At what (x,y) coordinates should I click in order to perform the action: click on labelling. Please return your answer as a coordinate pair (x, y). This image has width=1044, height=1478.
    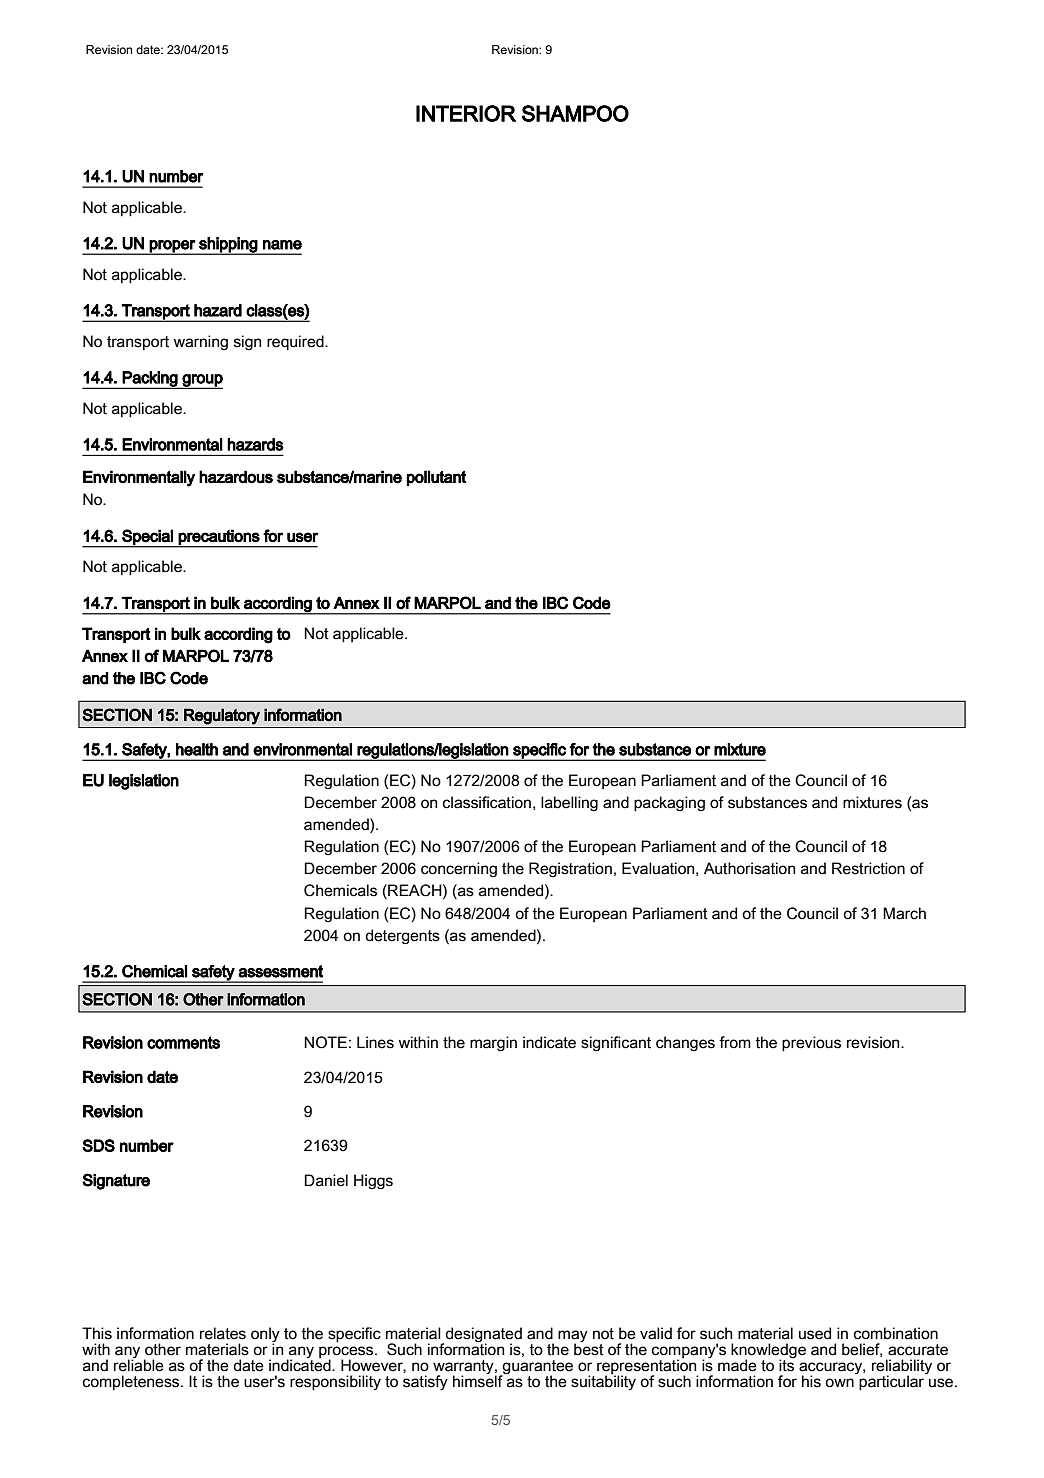
    Looking at the image, I should click on (569, 804).
